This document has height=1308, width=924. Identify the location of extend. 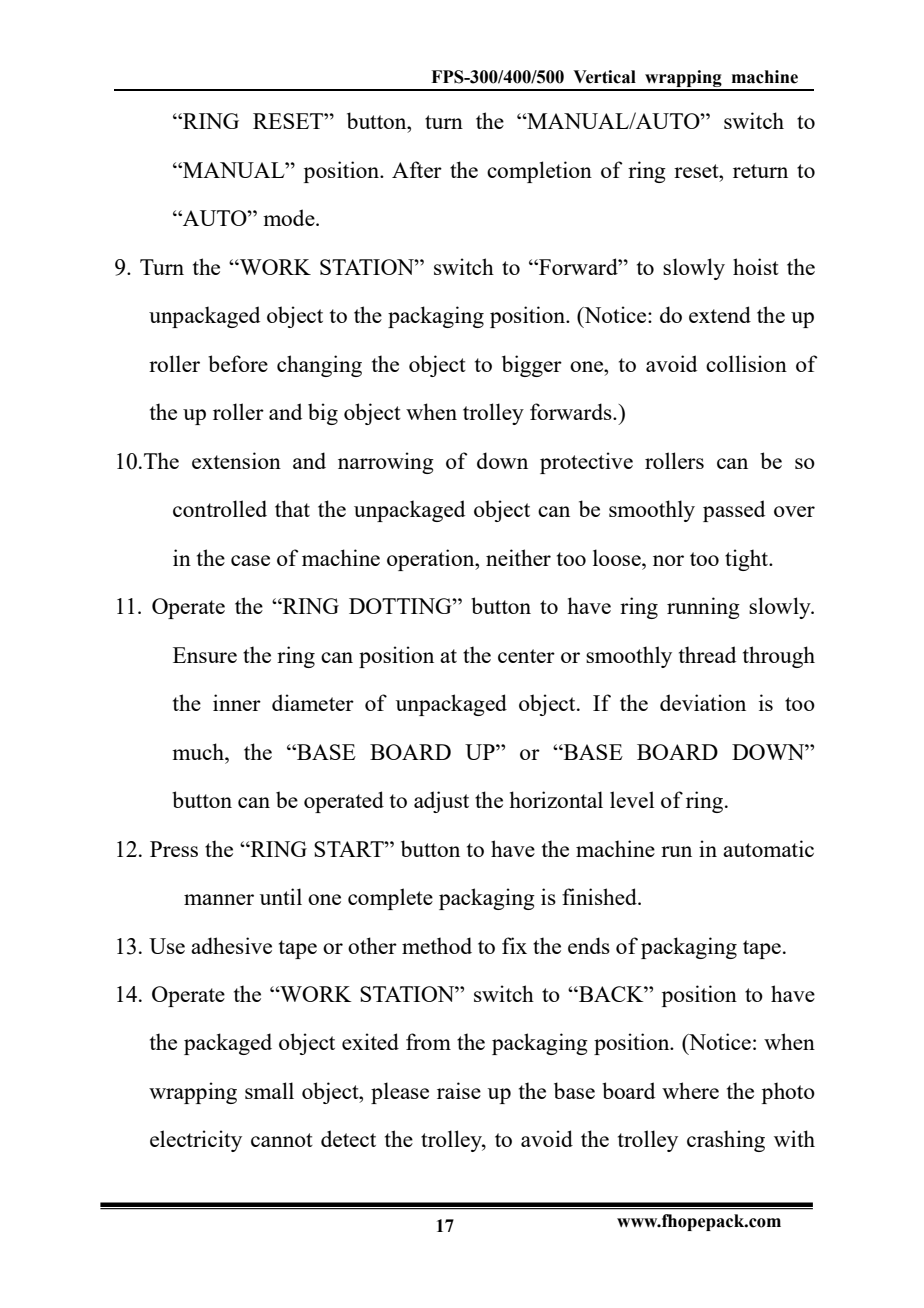
(720, 314).
